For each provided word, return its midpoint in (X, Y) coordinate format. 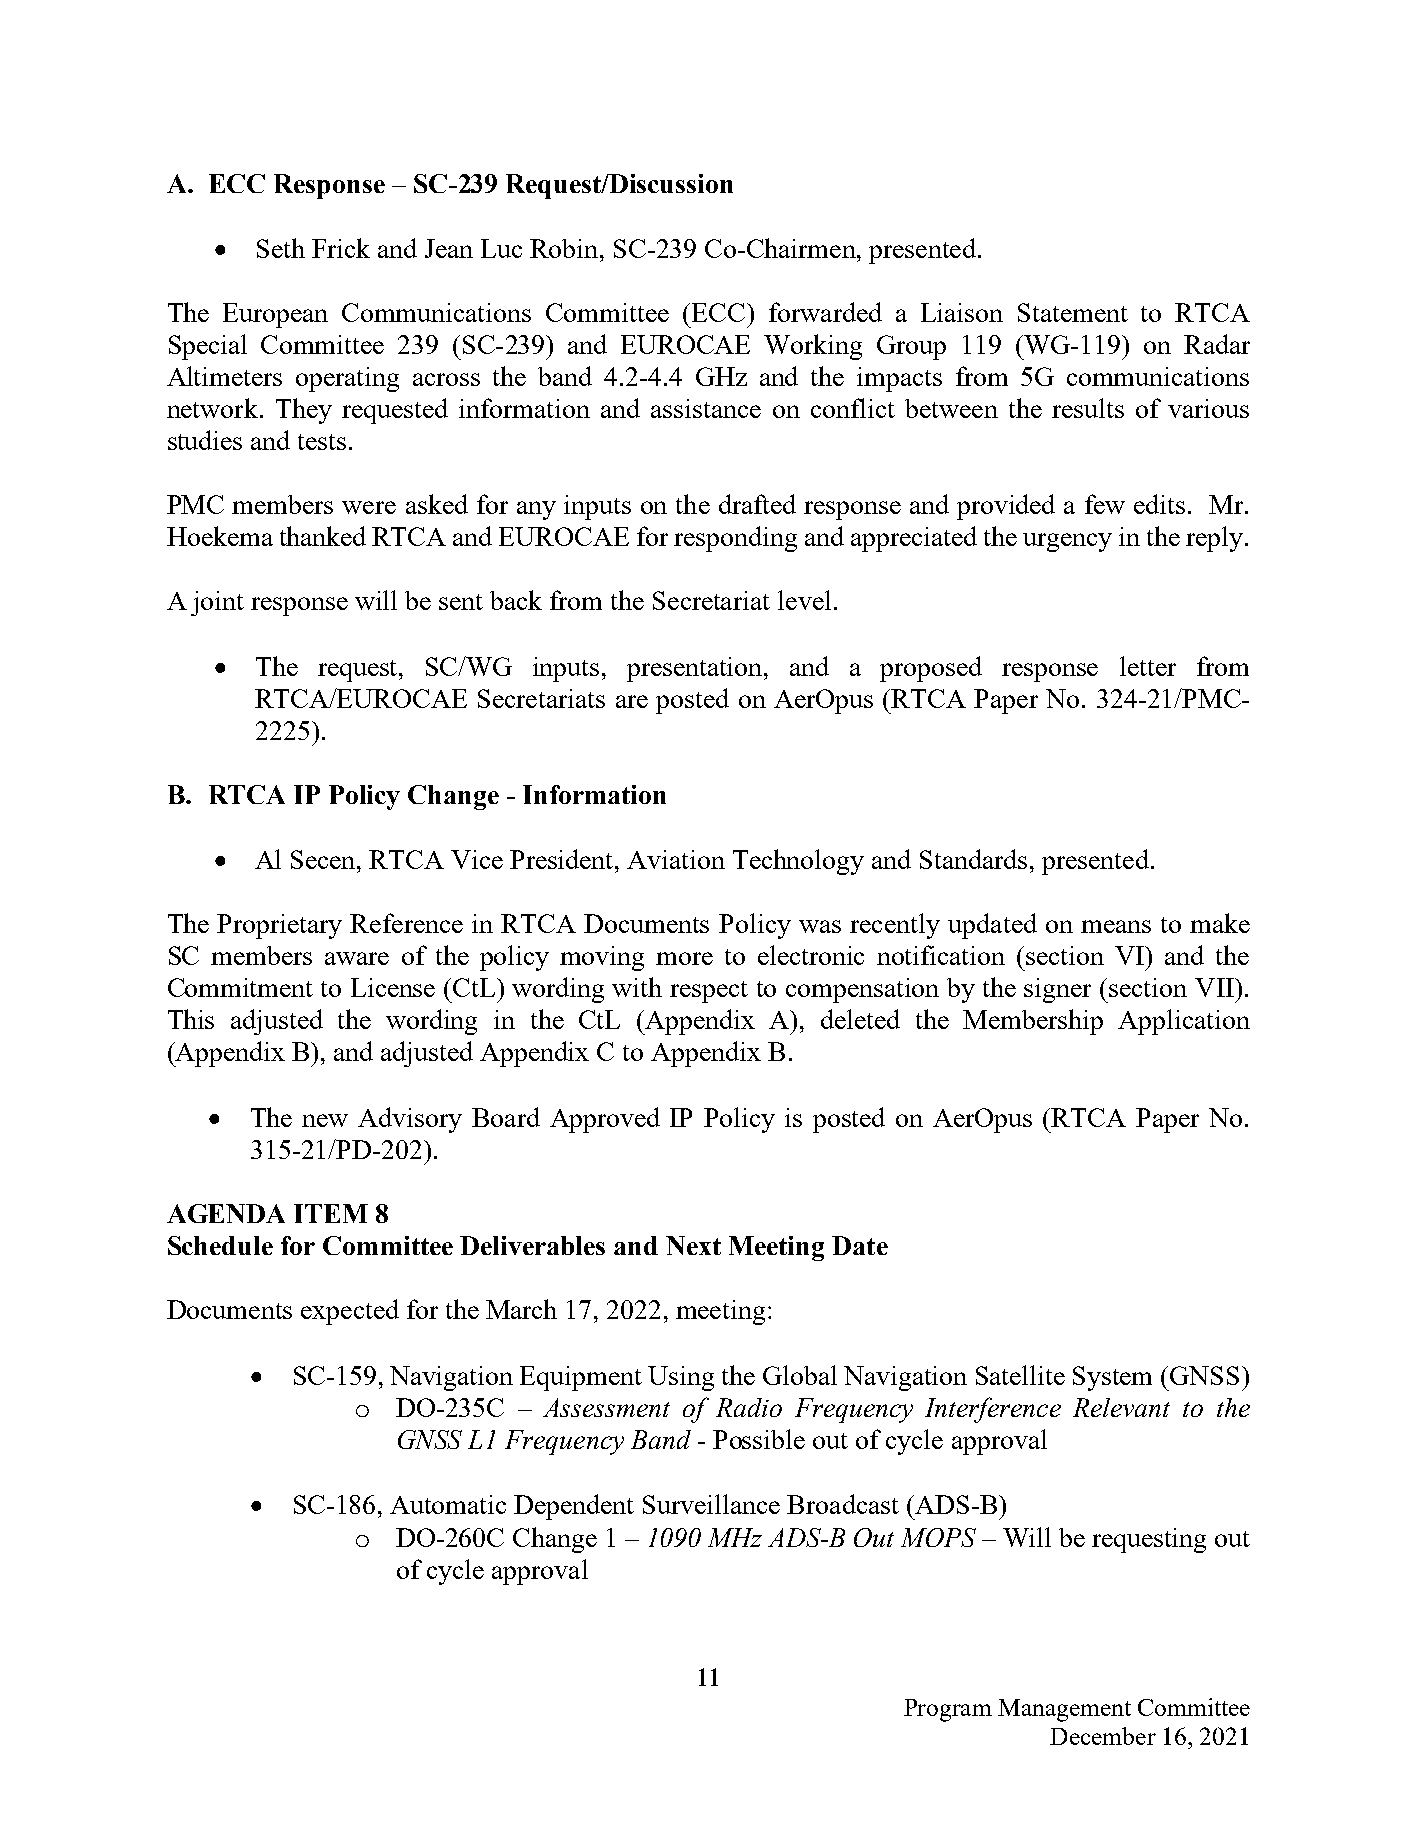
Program (948, 1710)
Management (1064, 1710)
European (275, 315)
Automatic (448, 1504)
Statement (1073, 312)
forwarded (825, 312)
